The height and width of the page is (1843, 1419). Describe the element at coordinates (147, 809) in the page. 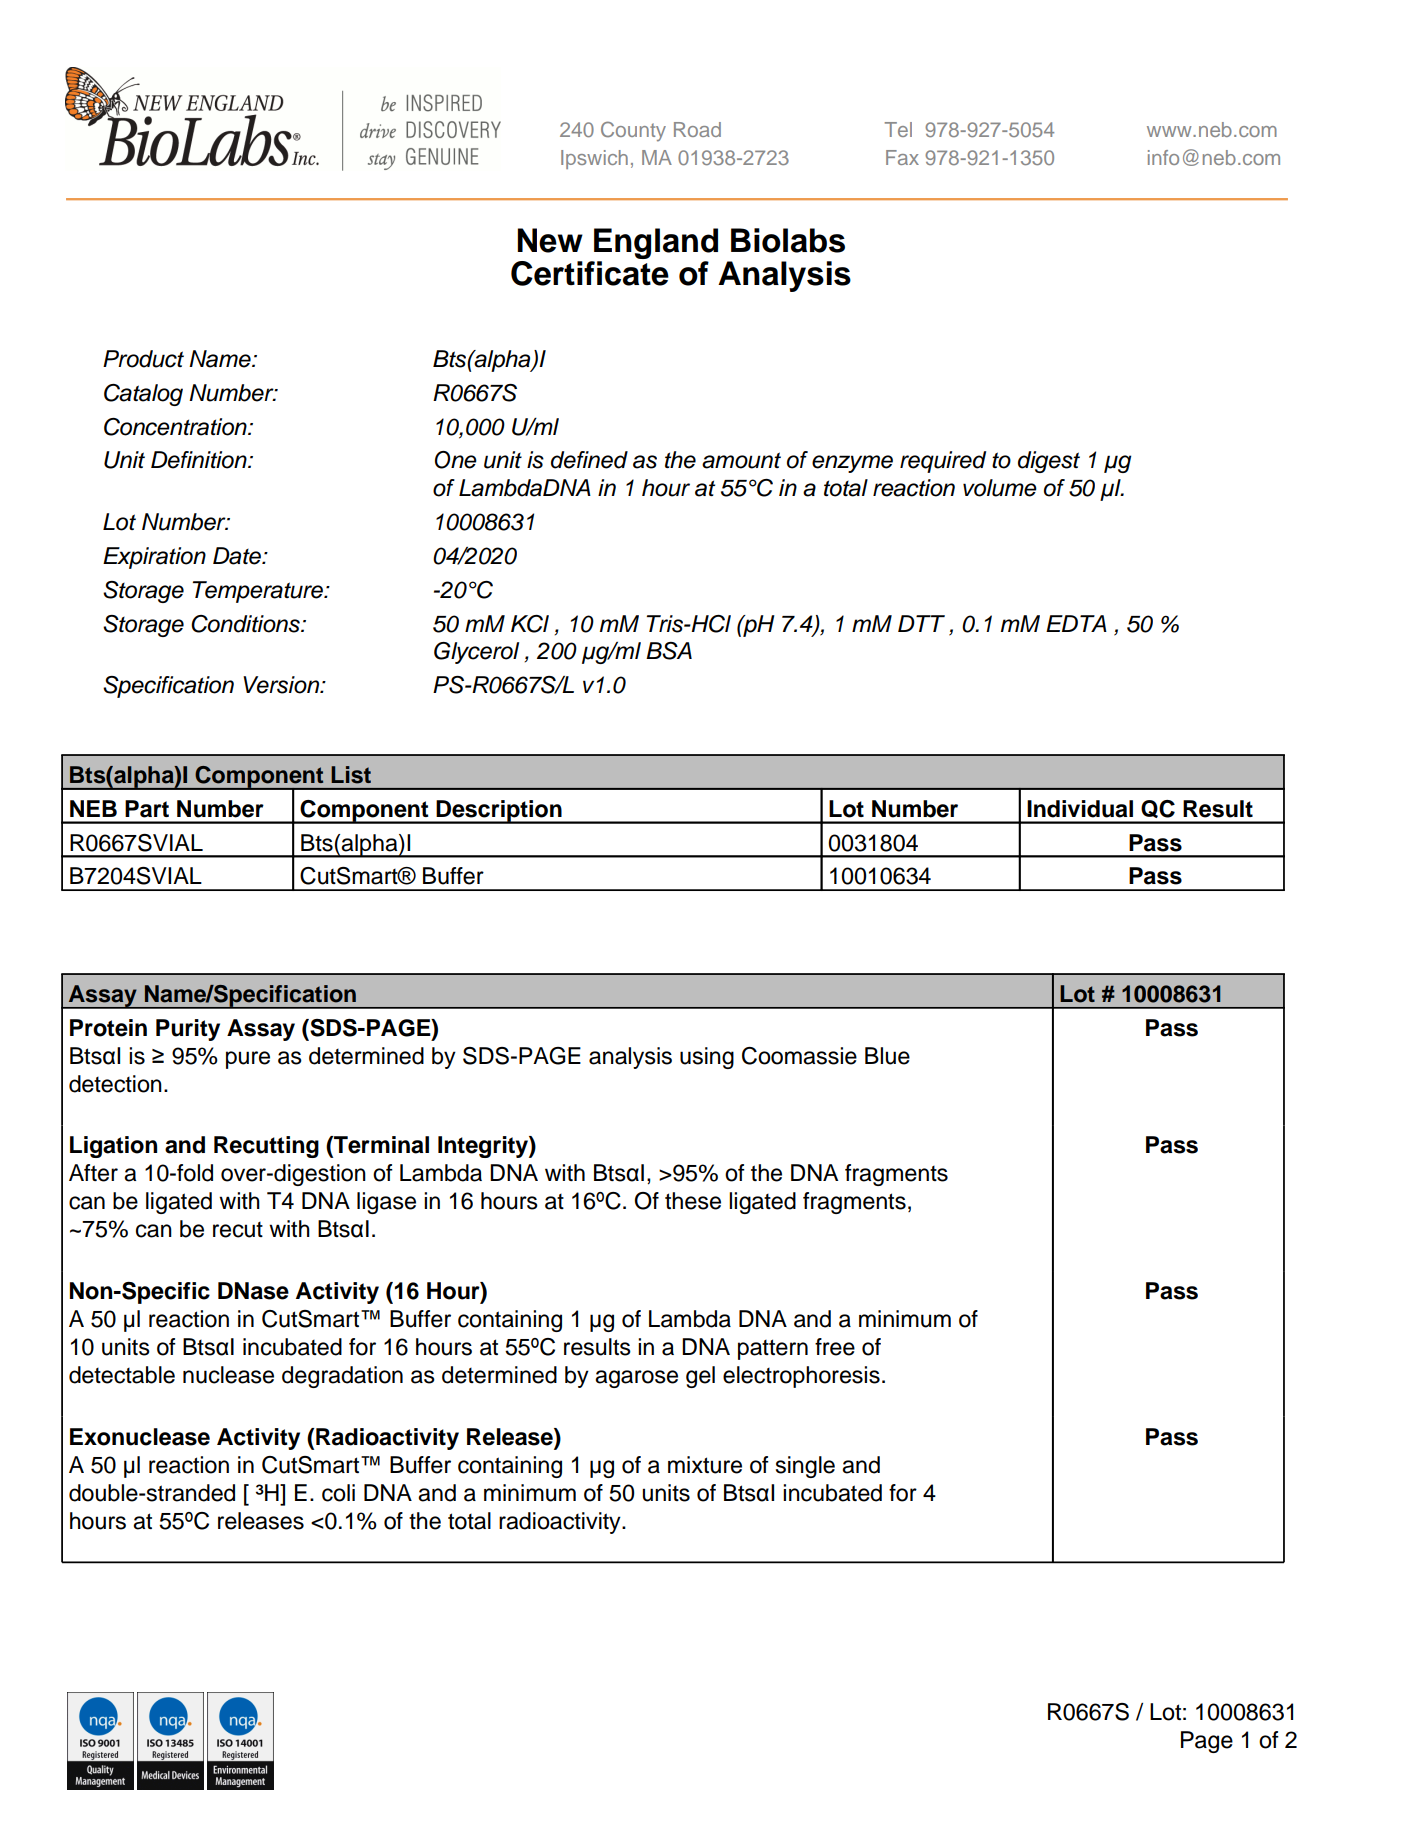

I see `Part` at that location.
